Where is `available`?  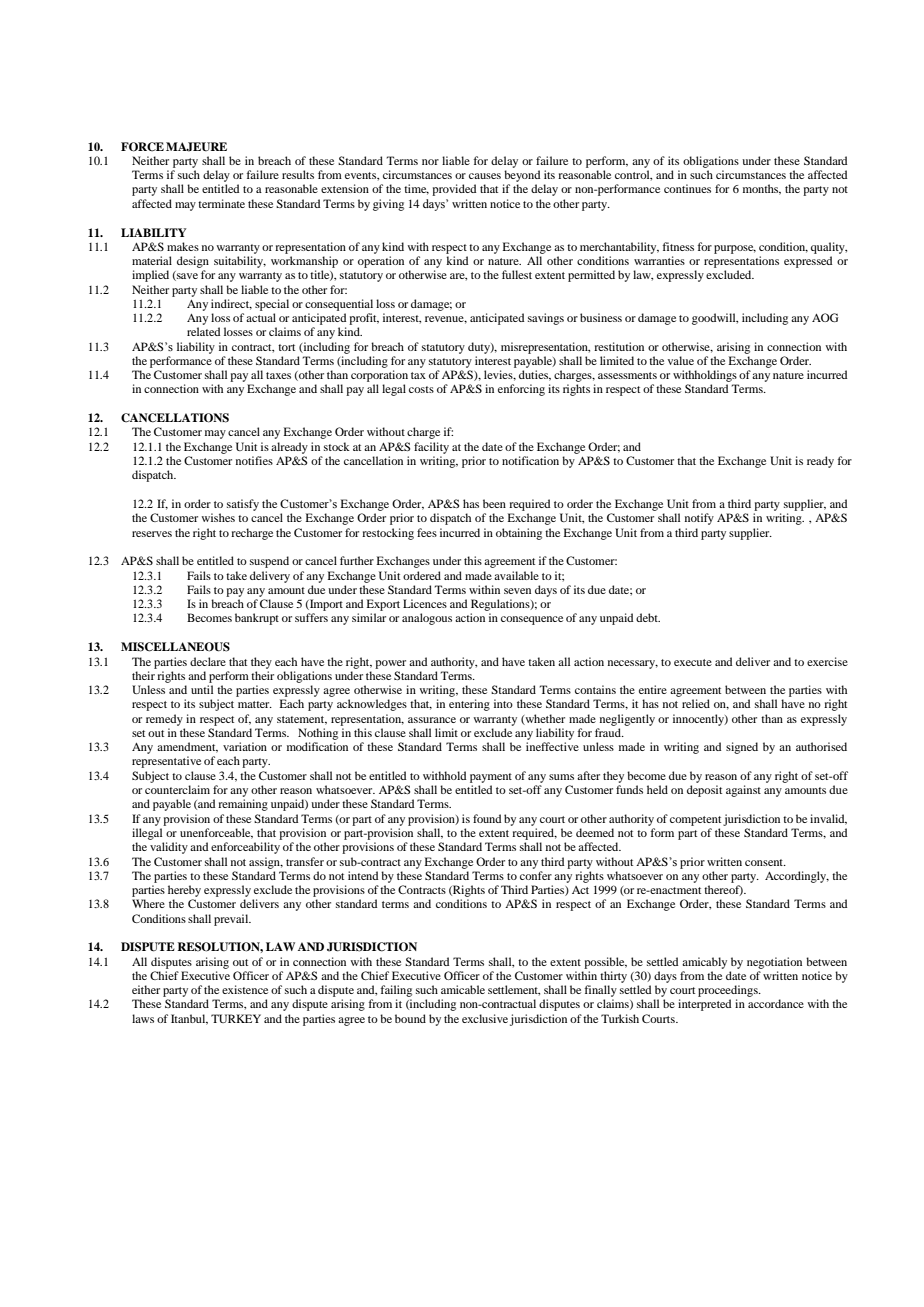 available is located at coordinates (516, 575).
